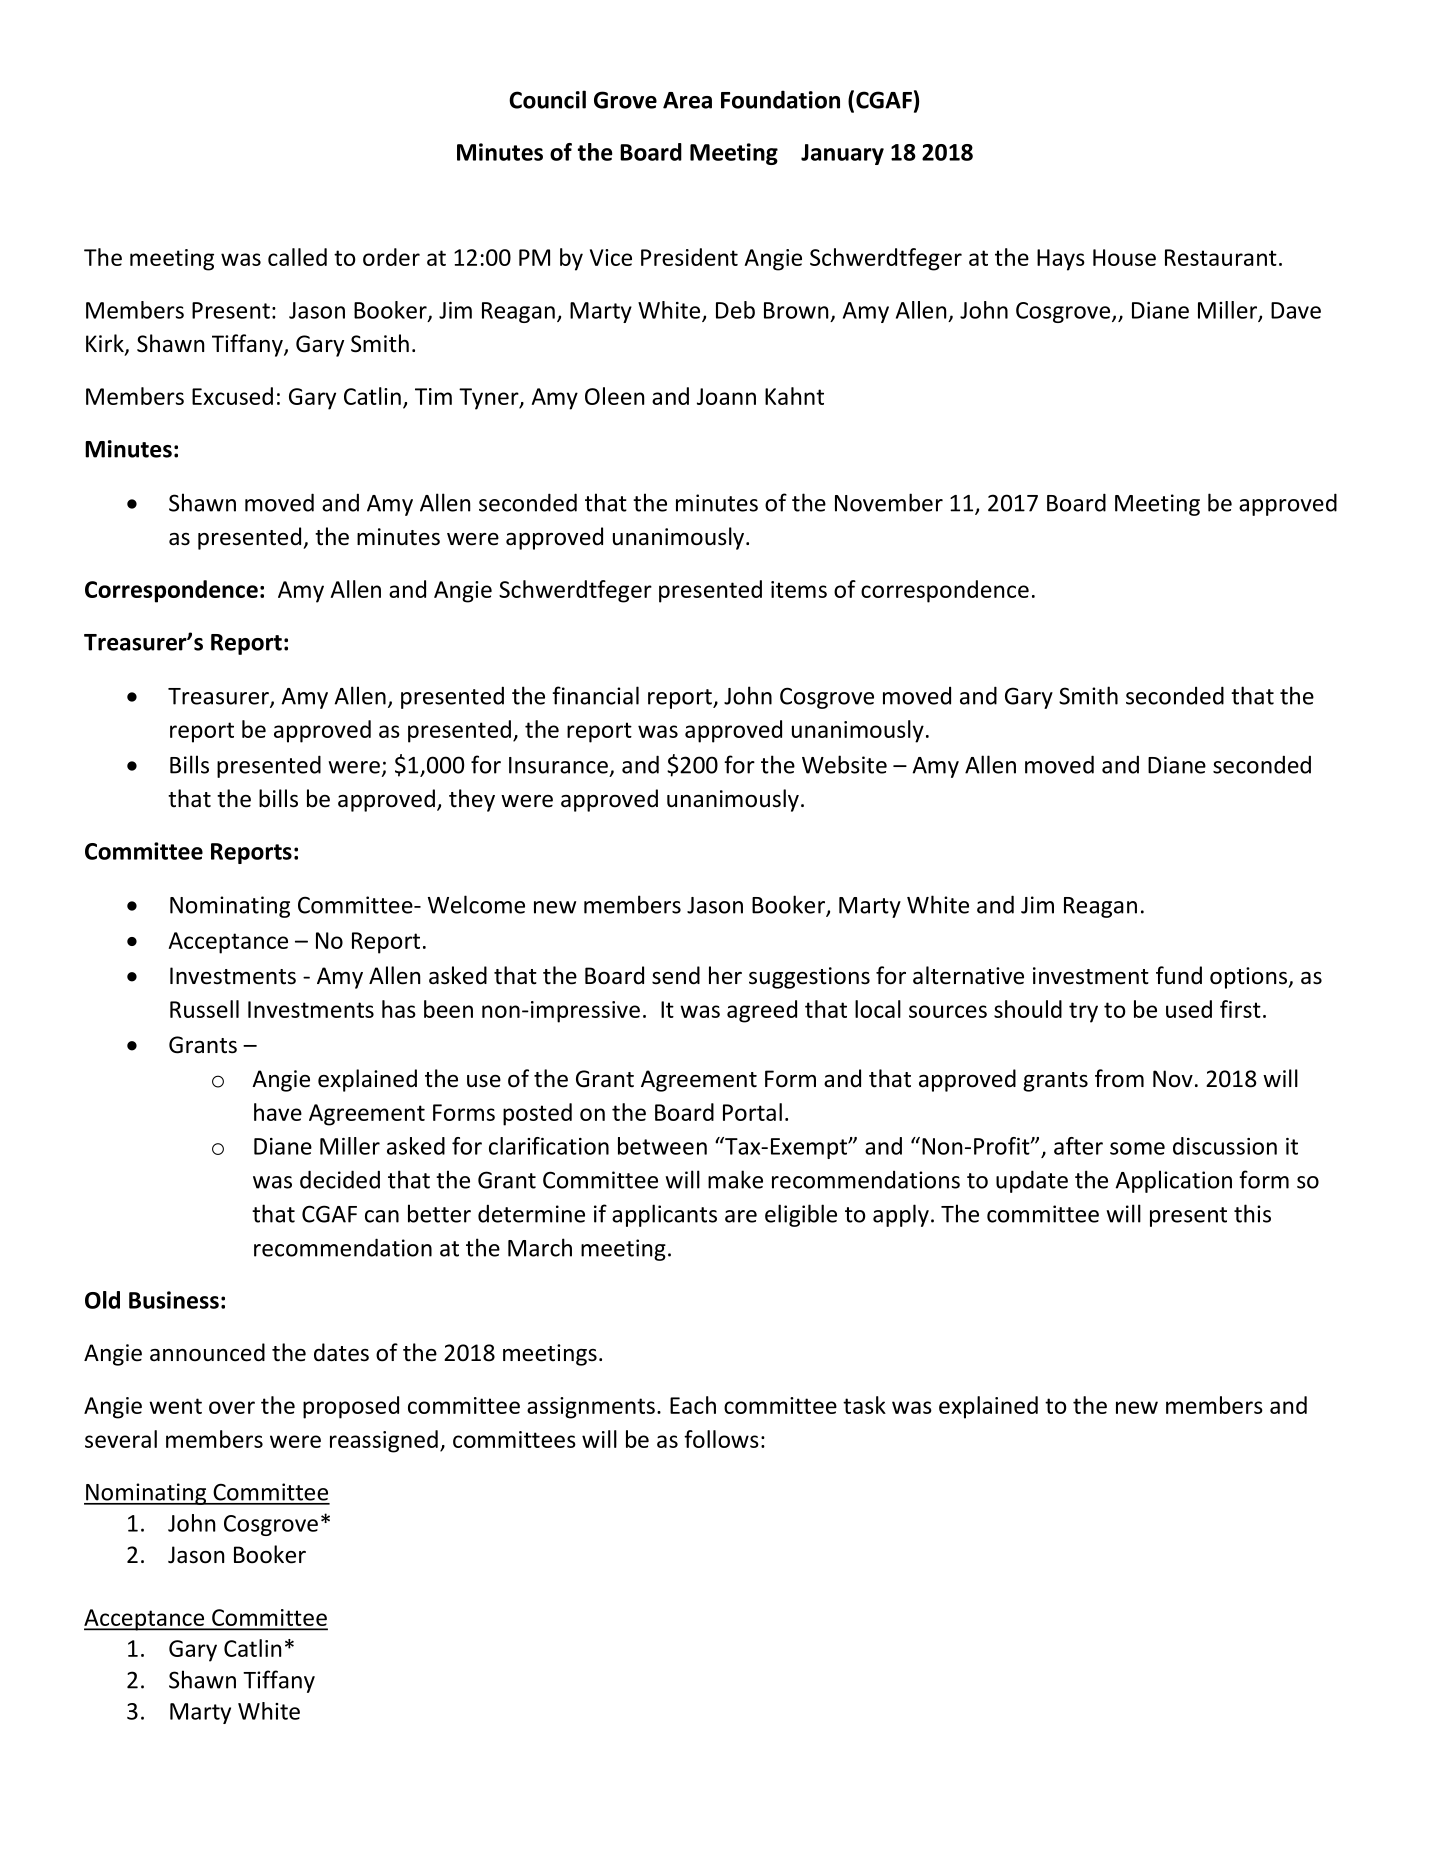  What do you see at coordinates (687, 100) in the screenshot?
I see `Area` at bounding box center [687, 100].
